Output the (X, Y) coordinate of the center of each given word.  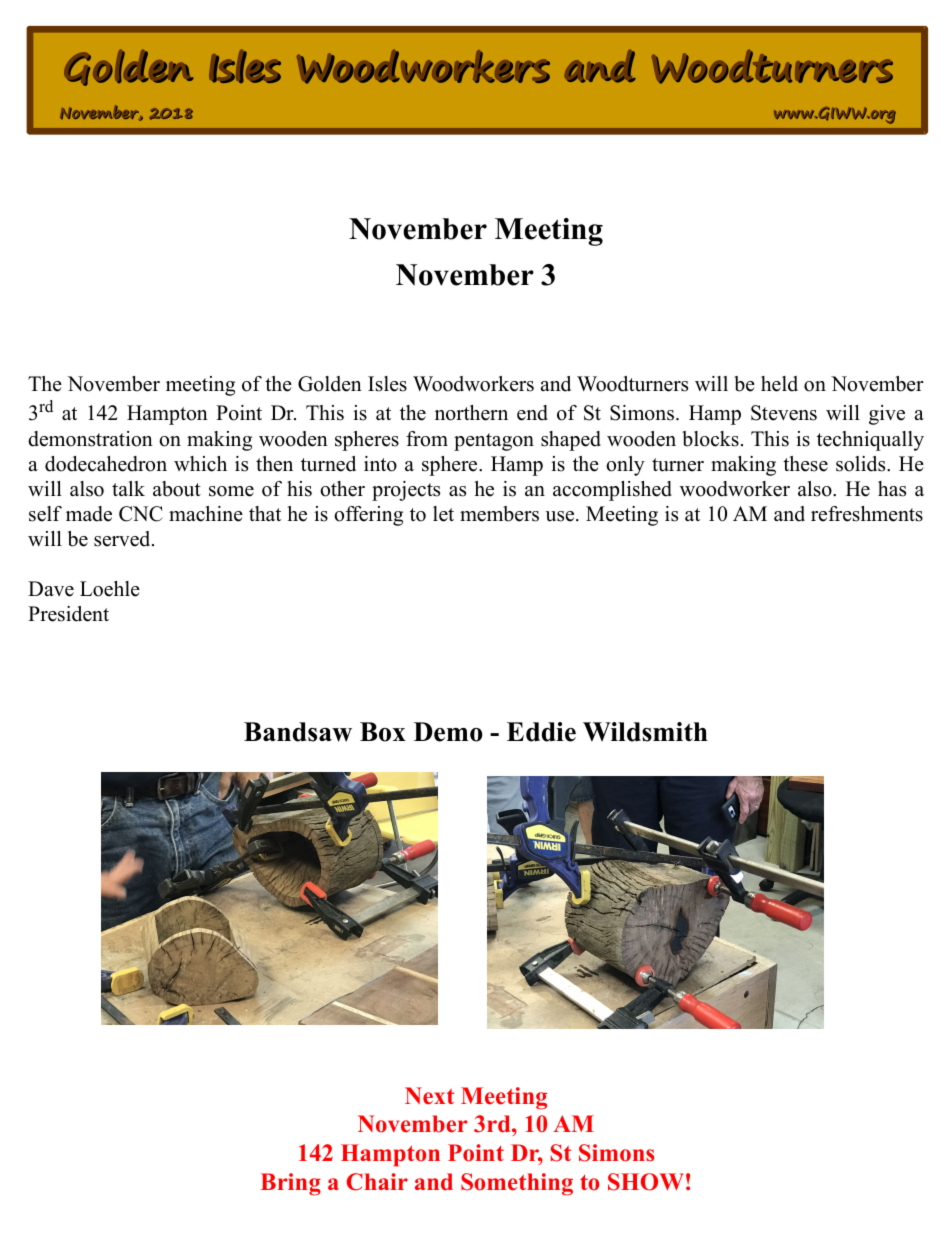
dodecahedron (106, 464)
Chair (377, 1182)
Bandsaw (298, 732)
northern (471, 413)
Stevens (784, 413)
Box (383, 732)
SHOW (646, 1182)
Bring (291, 1184)
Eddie (541, 732)
